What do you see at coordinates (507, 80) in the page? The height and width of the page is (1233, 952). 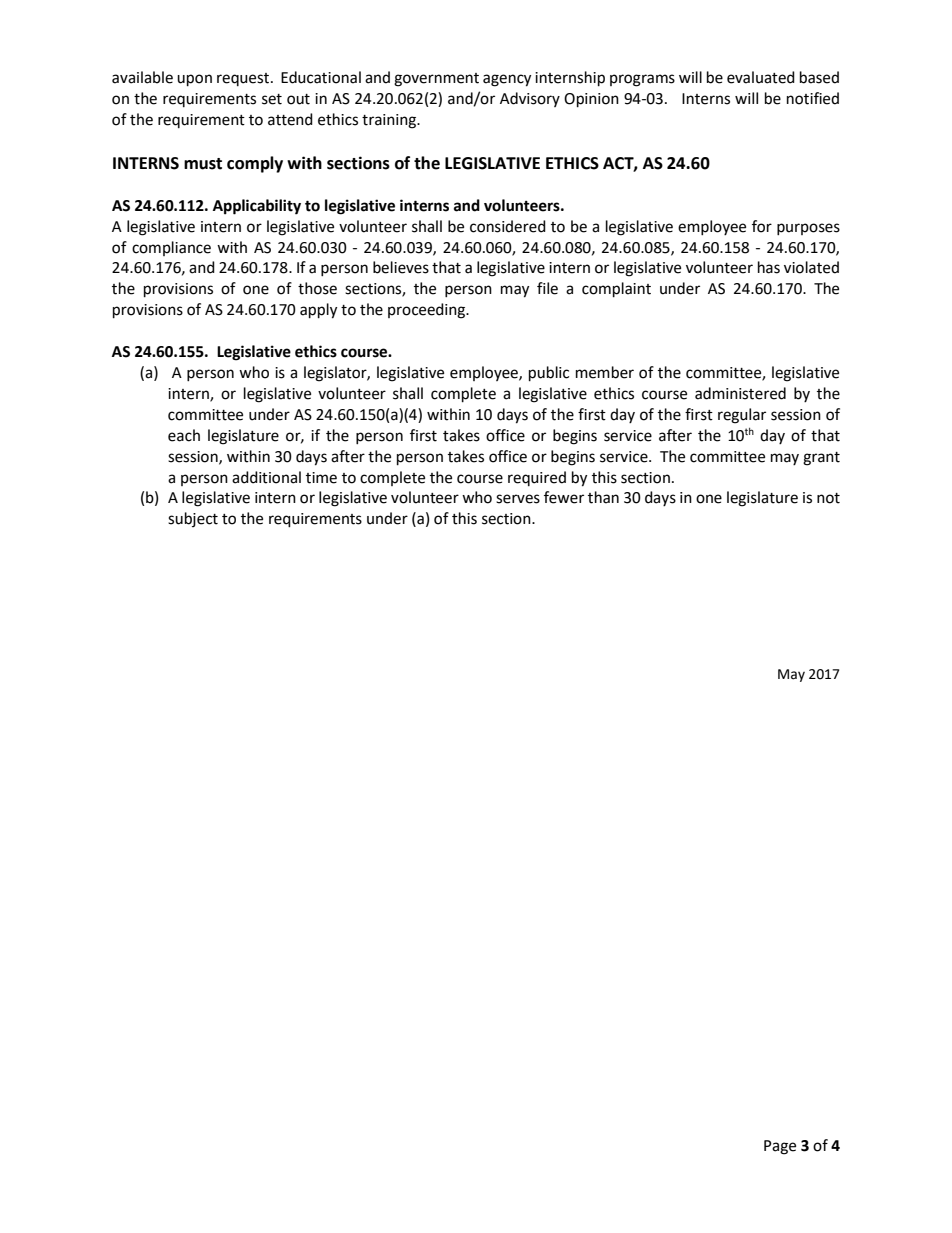 I see `agency` at bounding box center [507, 80].
